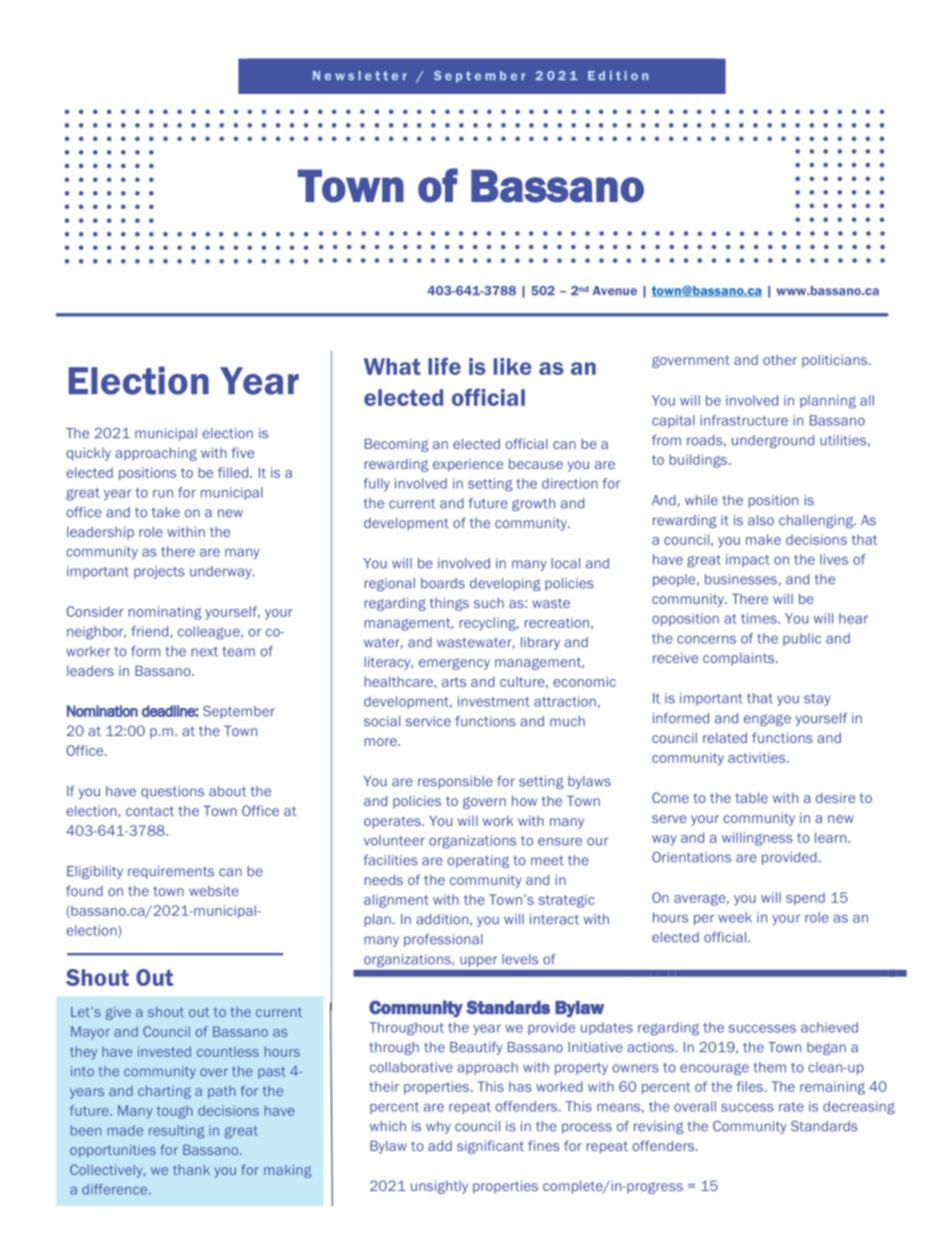 This document has width=952, height=1233. I want to click on friend, so click(151, 631).
